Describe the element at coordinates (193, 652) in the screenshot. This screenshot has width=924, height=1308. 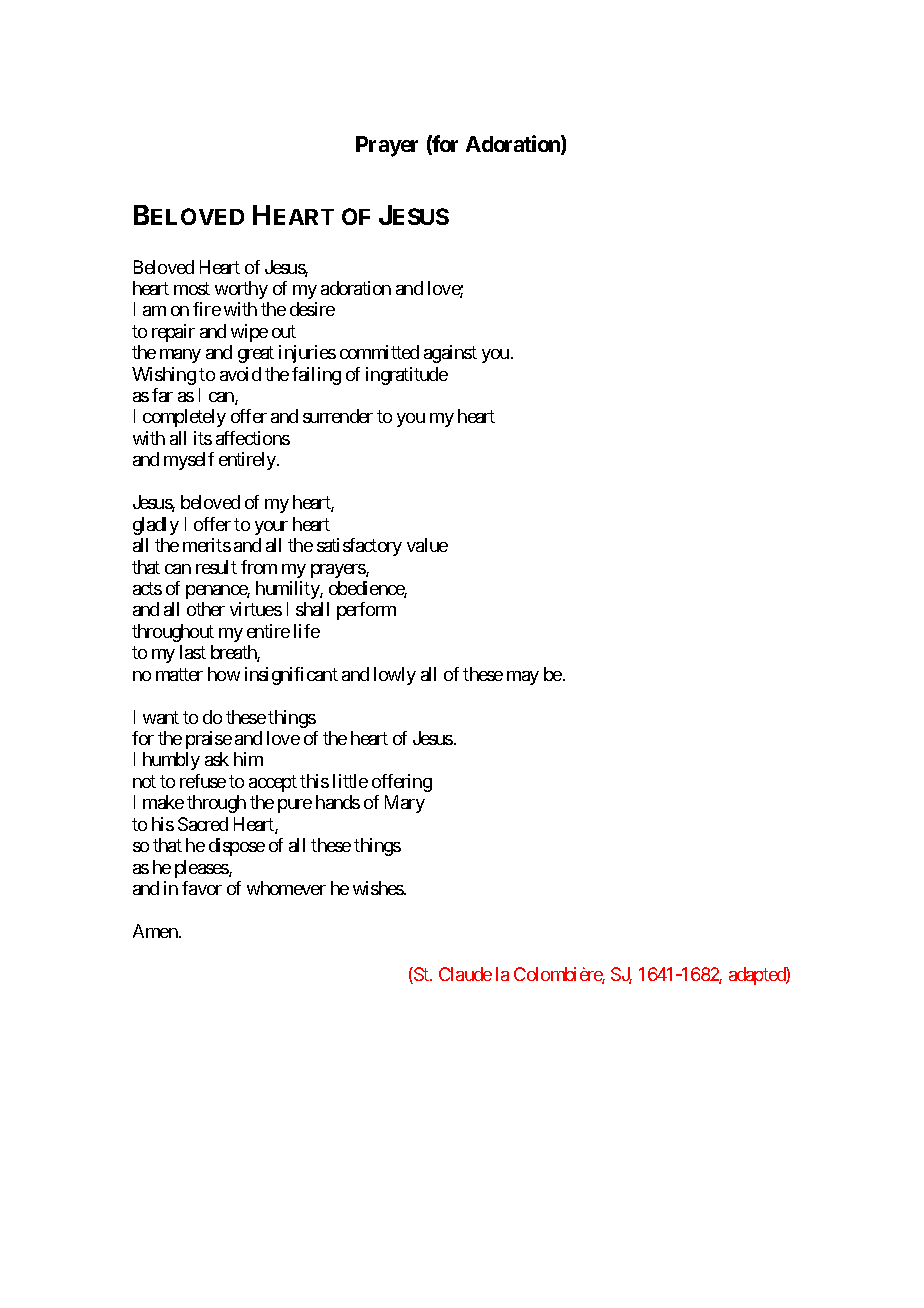
I see `last` at that location.
